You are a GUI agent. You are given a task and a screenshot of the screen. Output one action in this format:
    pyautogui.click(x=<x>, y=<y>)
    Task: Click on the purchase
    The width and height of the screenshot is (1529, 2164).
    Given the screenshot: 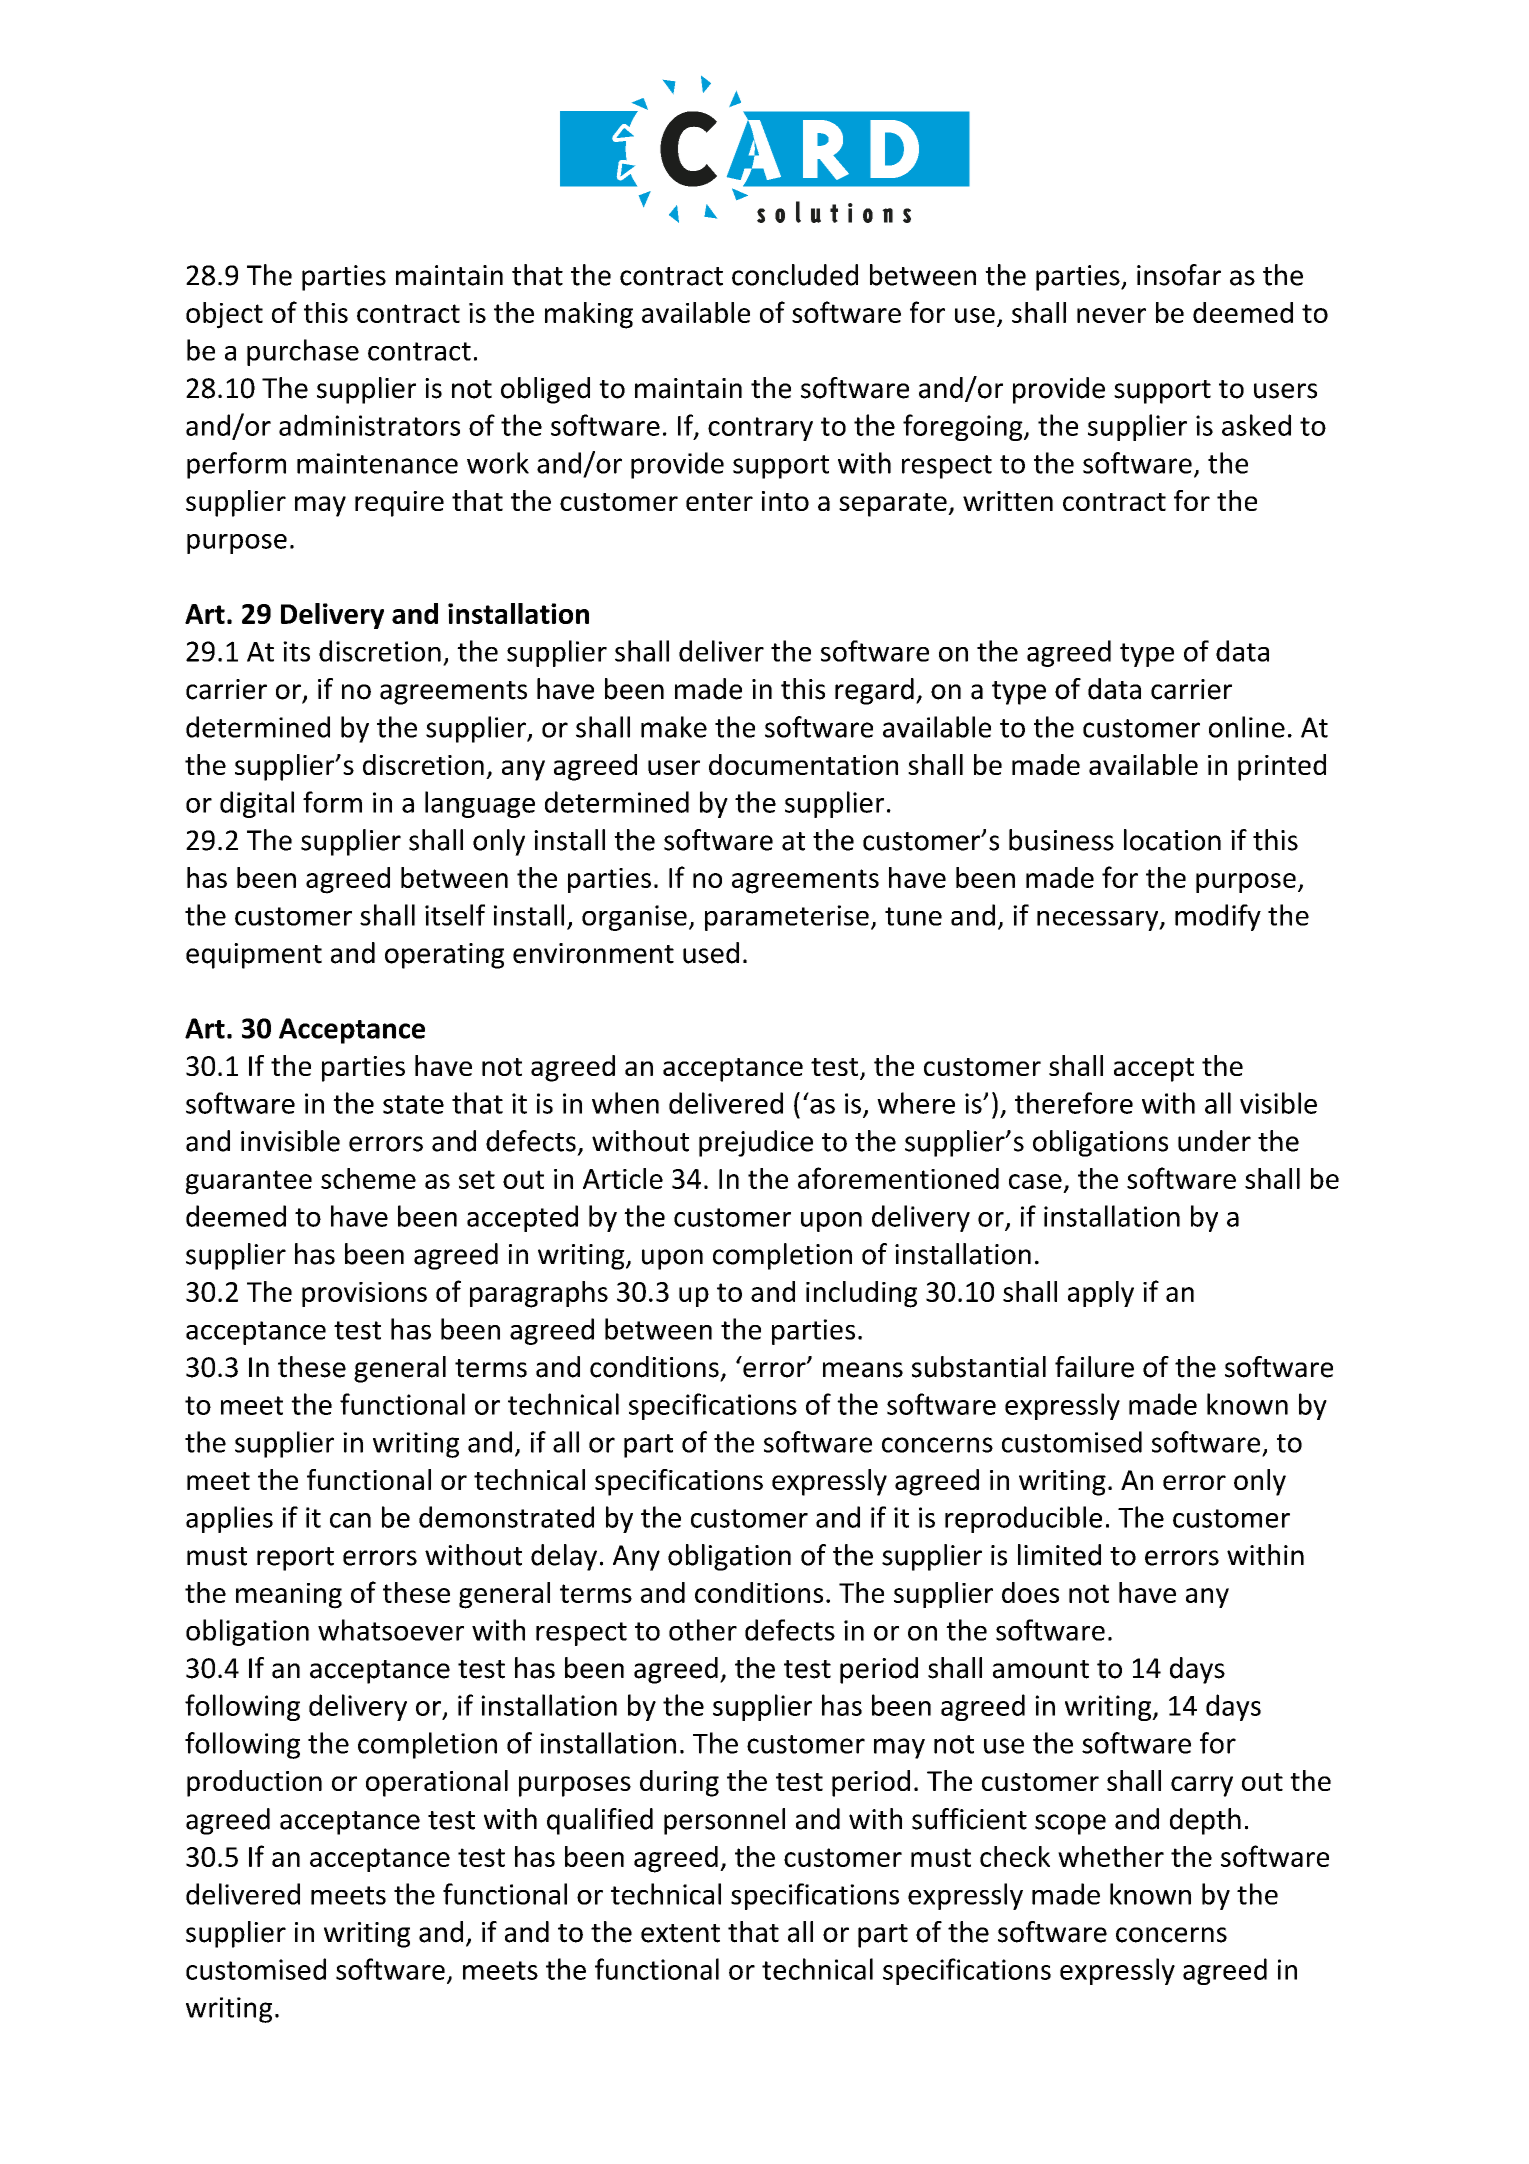 What is the action you would take?
    pyautogui.click(x=303, y=352)
